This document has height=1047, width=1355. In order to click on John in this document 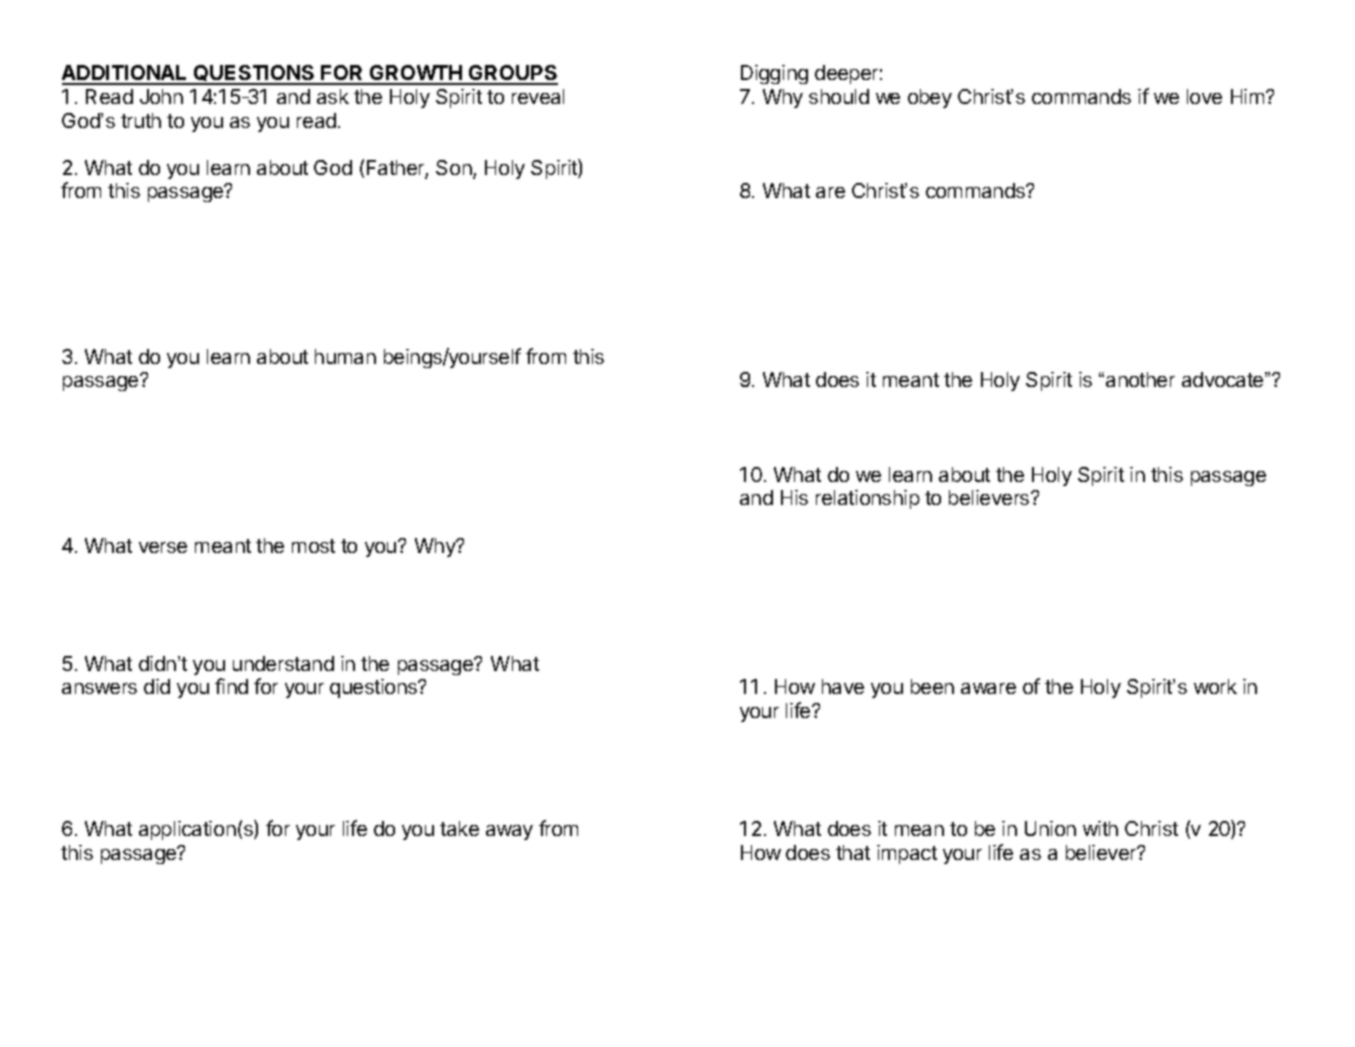, I will do `click(161, 96)`.
